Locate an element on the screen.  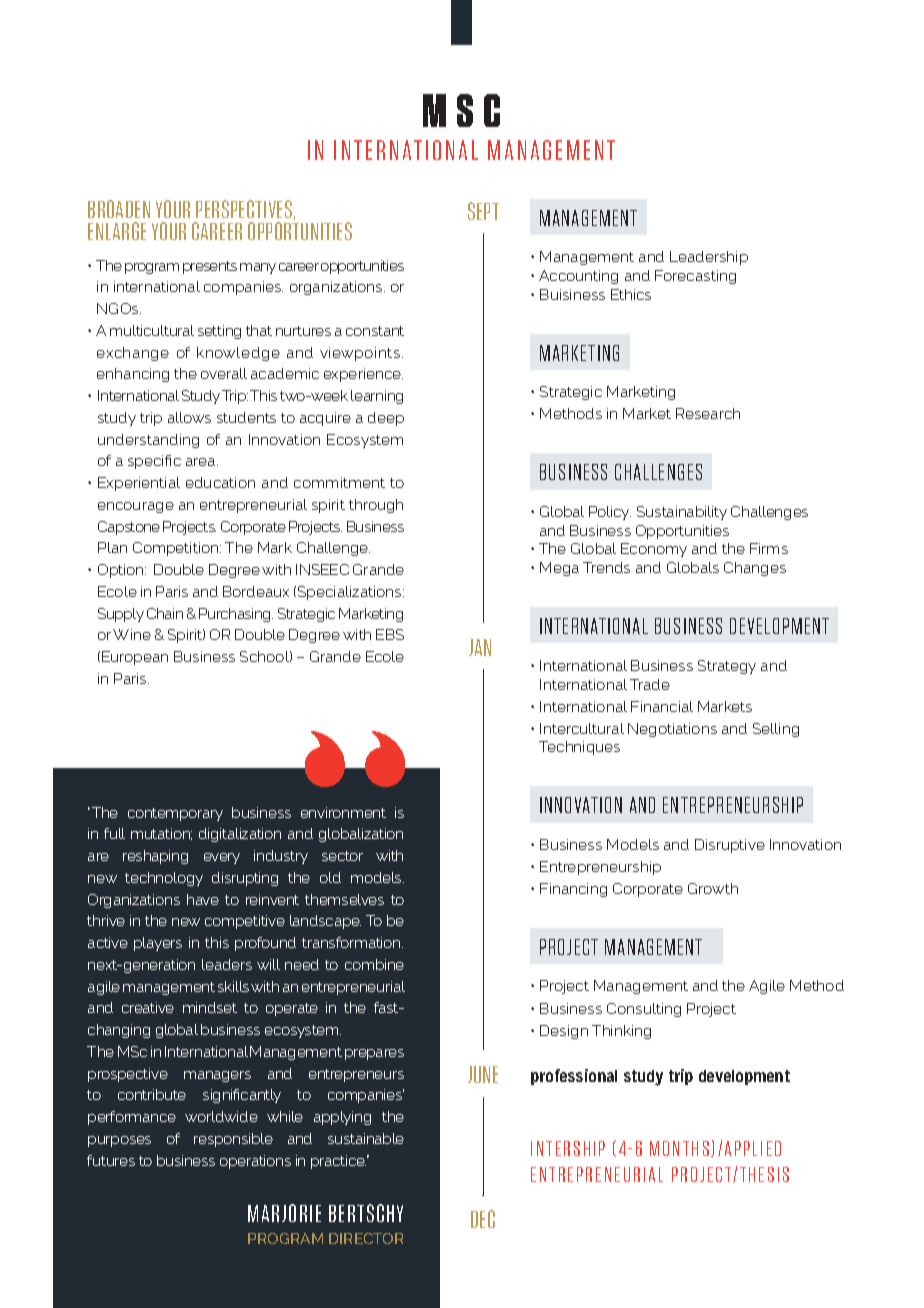
SEPT is located at coordinates (483, 211).
